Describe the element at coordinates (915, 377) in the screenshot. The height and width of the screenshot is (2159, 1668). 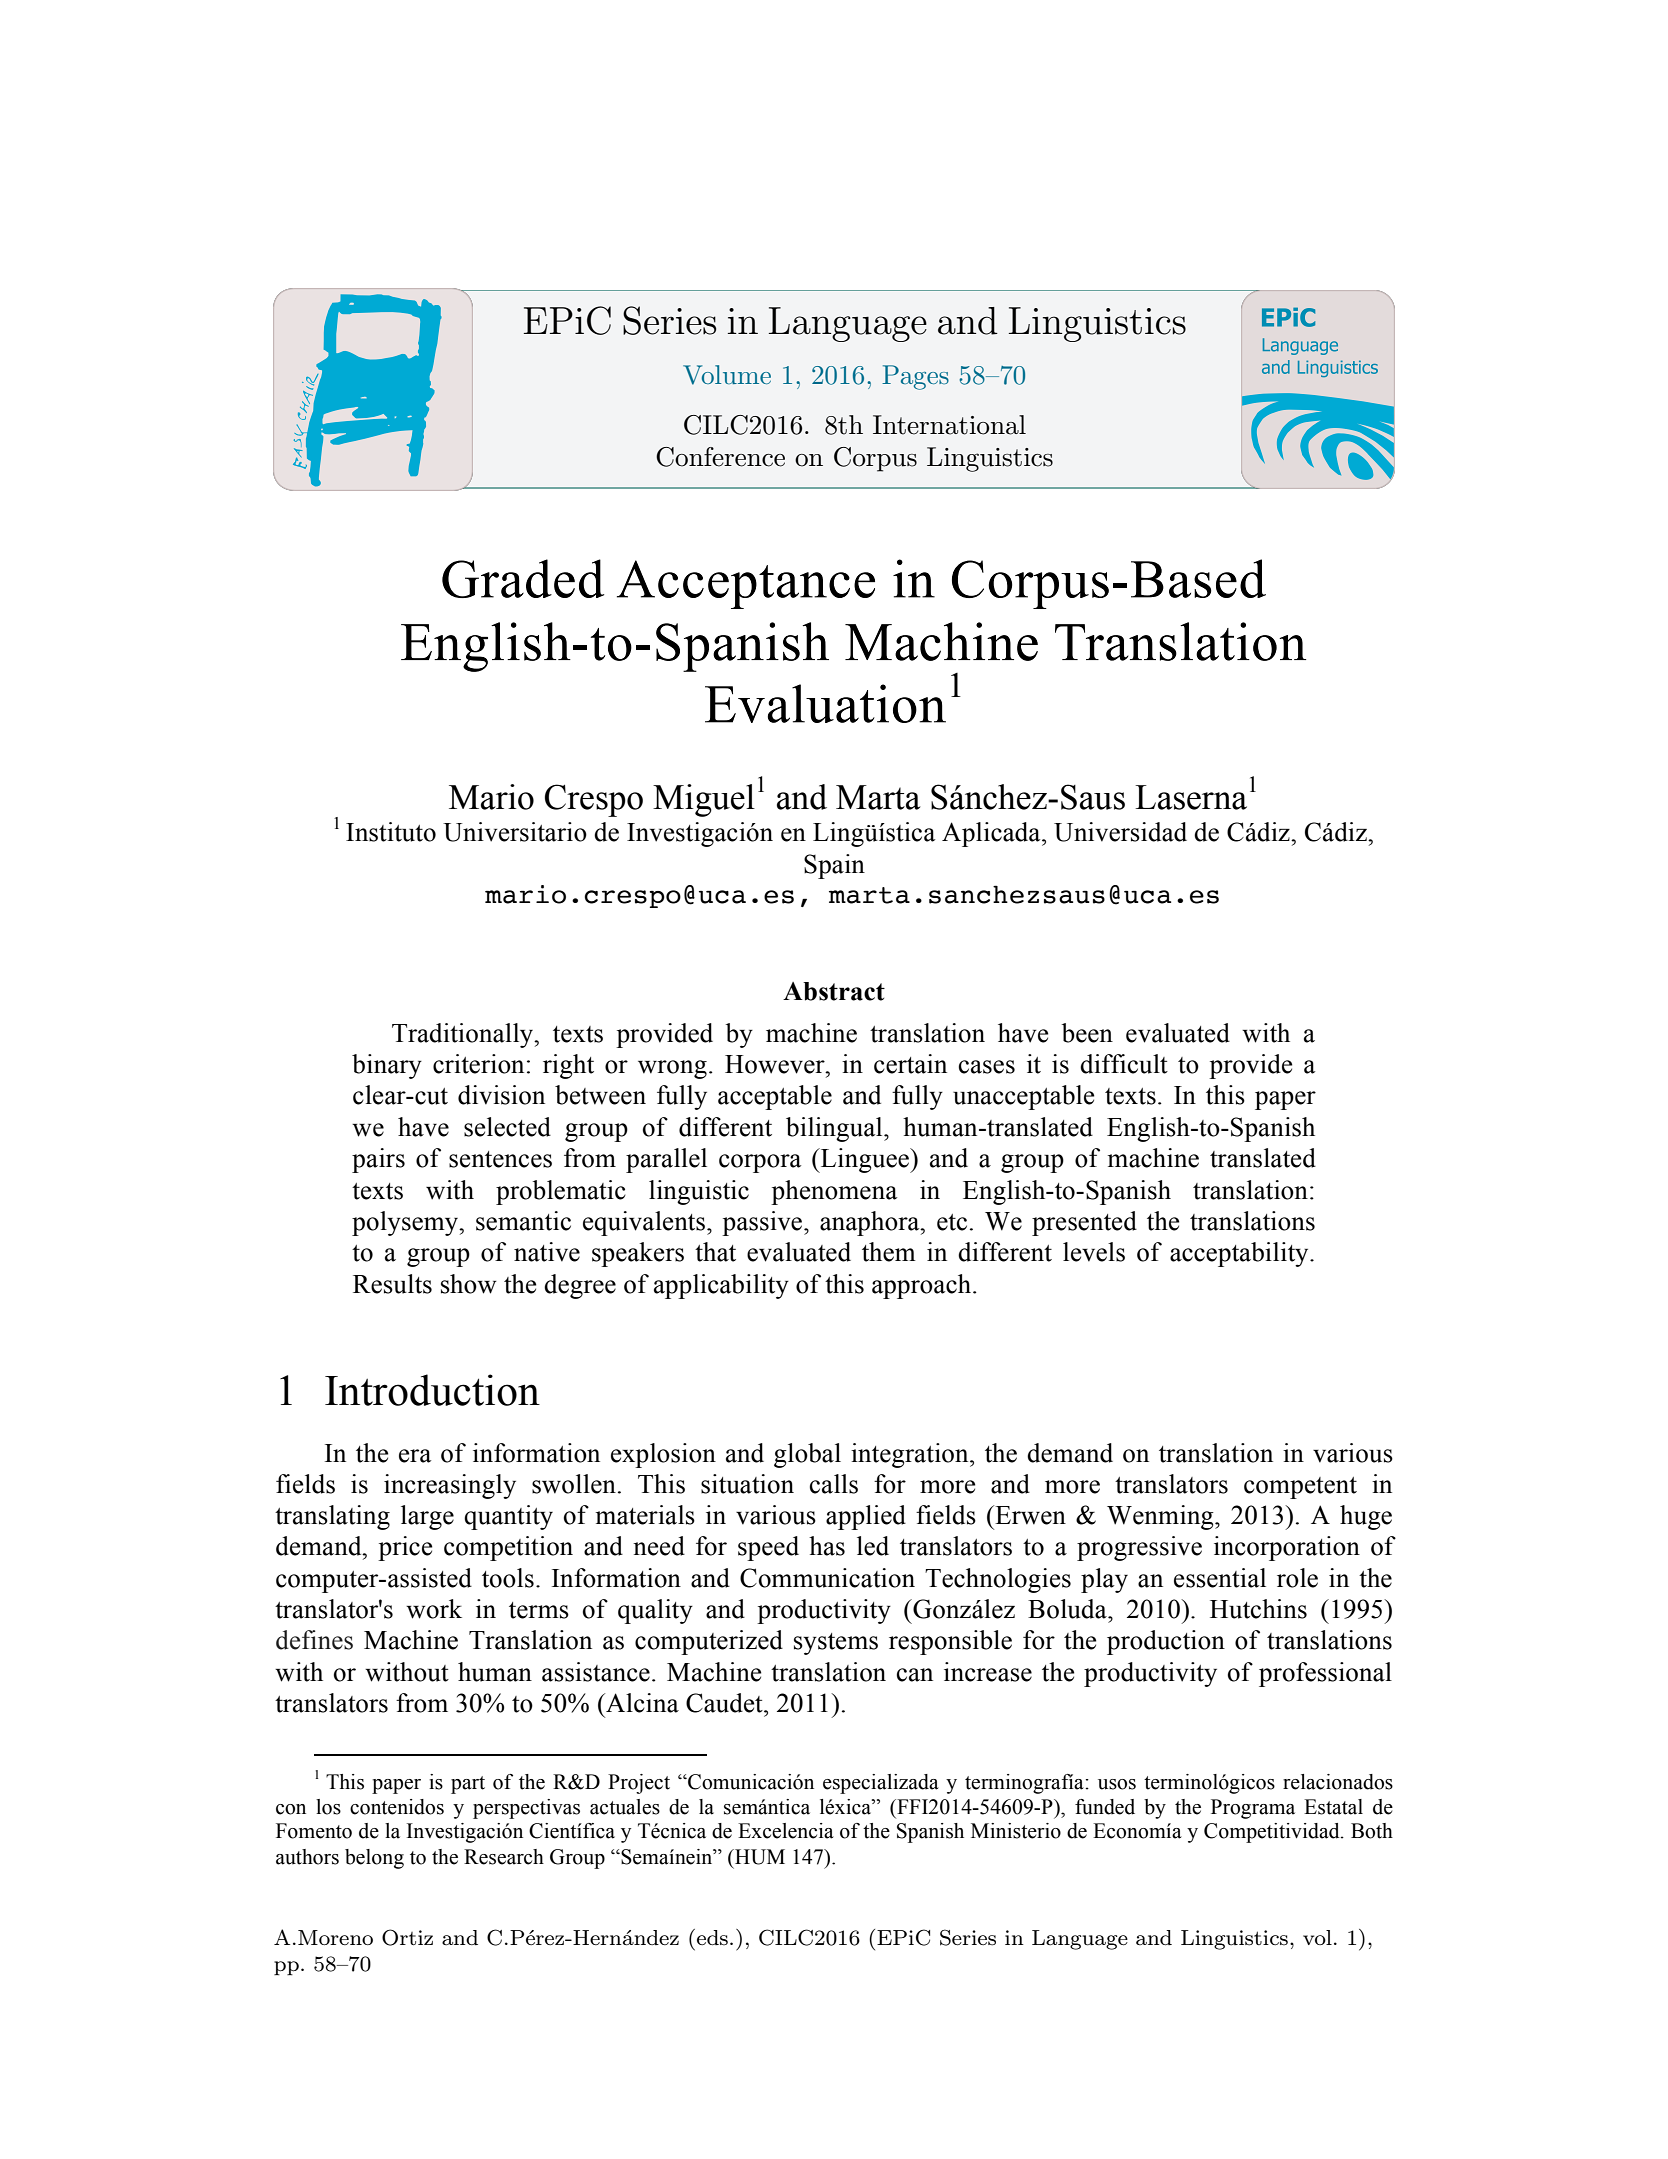
I see `Pages` at that location.
